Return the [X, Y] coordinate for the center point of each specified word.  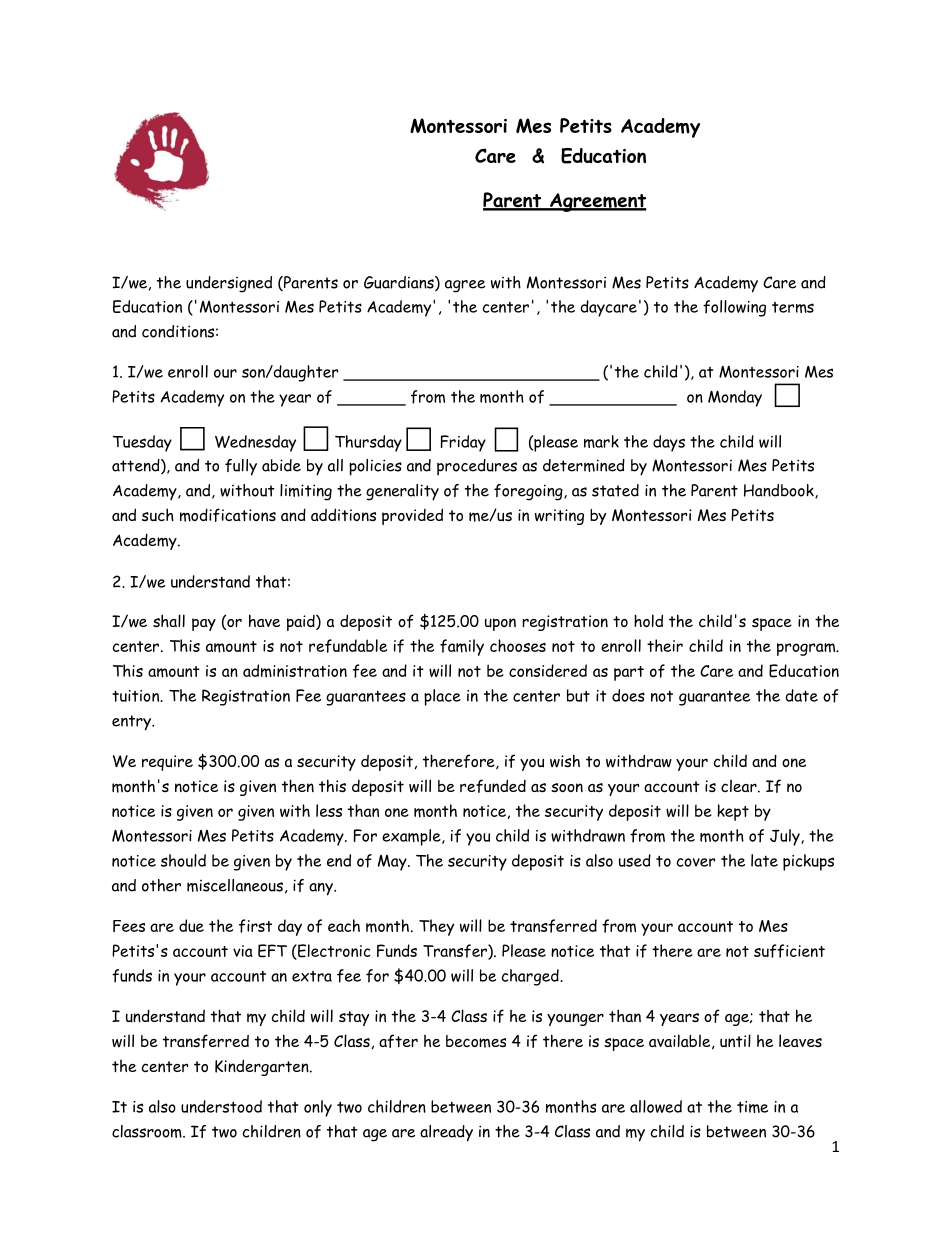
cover [696, 862]
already [446, 1133]
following [734, 308]
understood [221, 1106]
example [412, 837]
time [752, 1107]
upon [500, 624]
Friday [463, 443]
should [183, 860]
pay [204, 624]
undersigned [229, 284]
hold [648, 620]
